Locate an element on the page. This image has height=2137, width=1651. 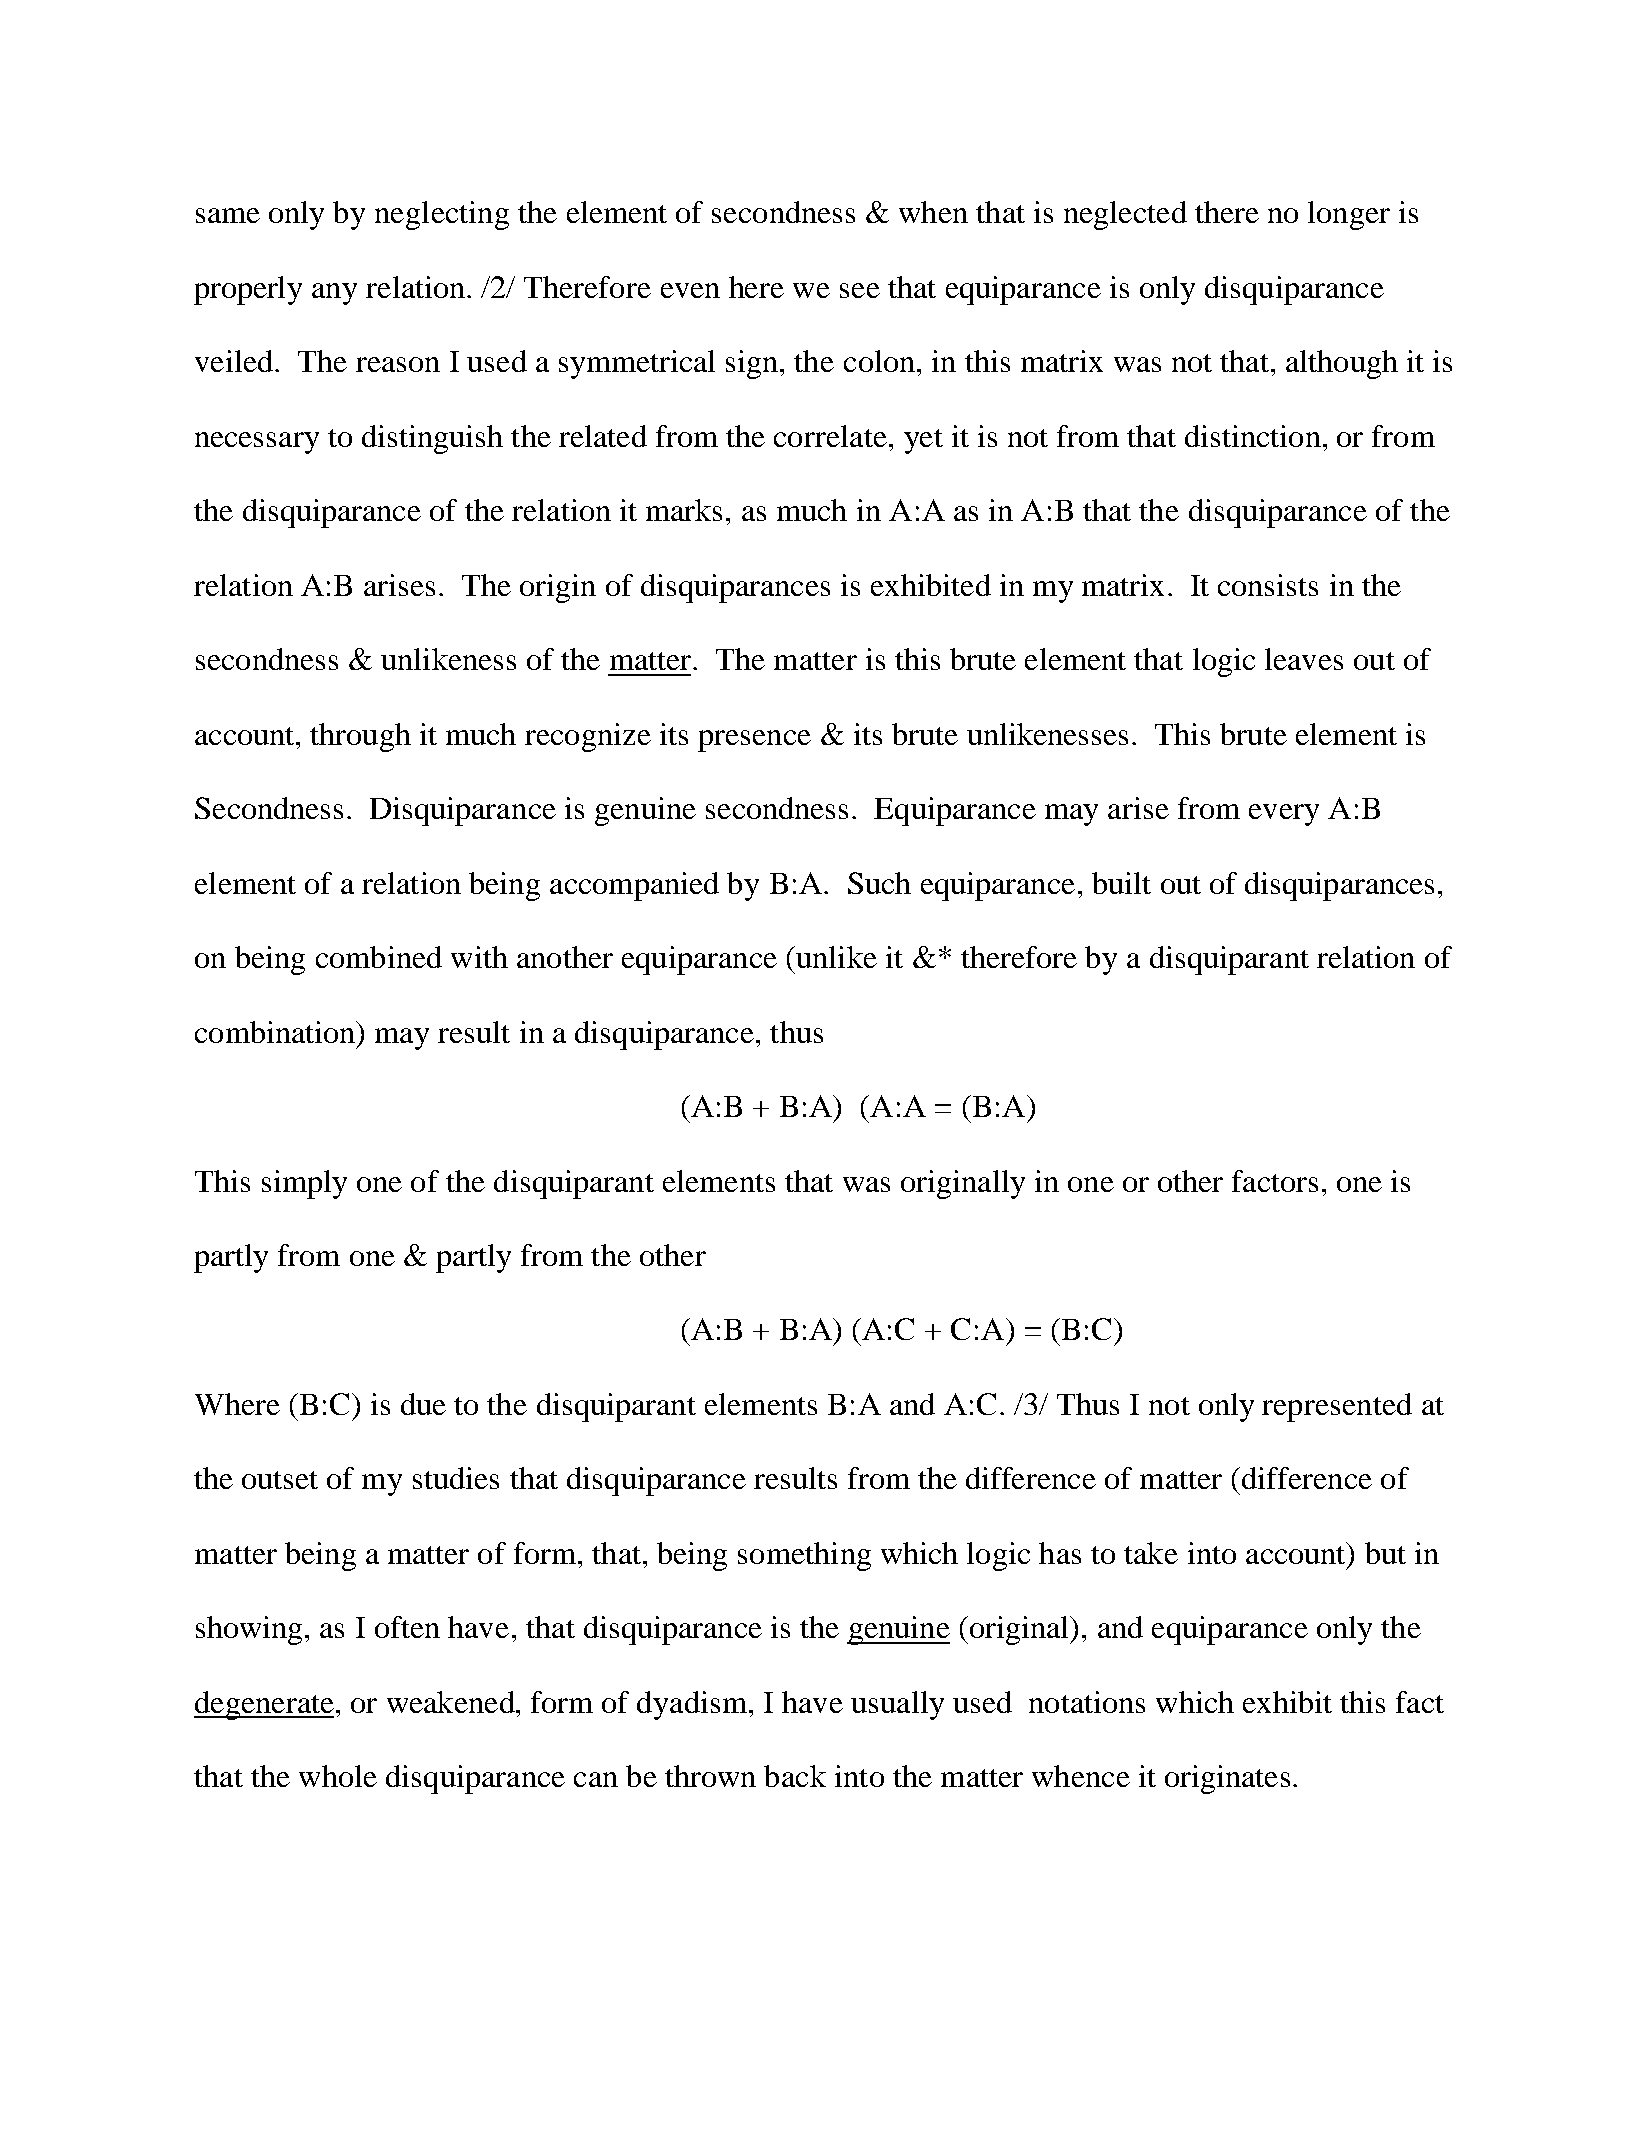
combined is located at coordinates (379, 957).
